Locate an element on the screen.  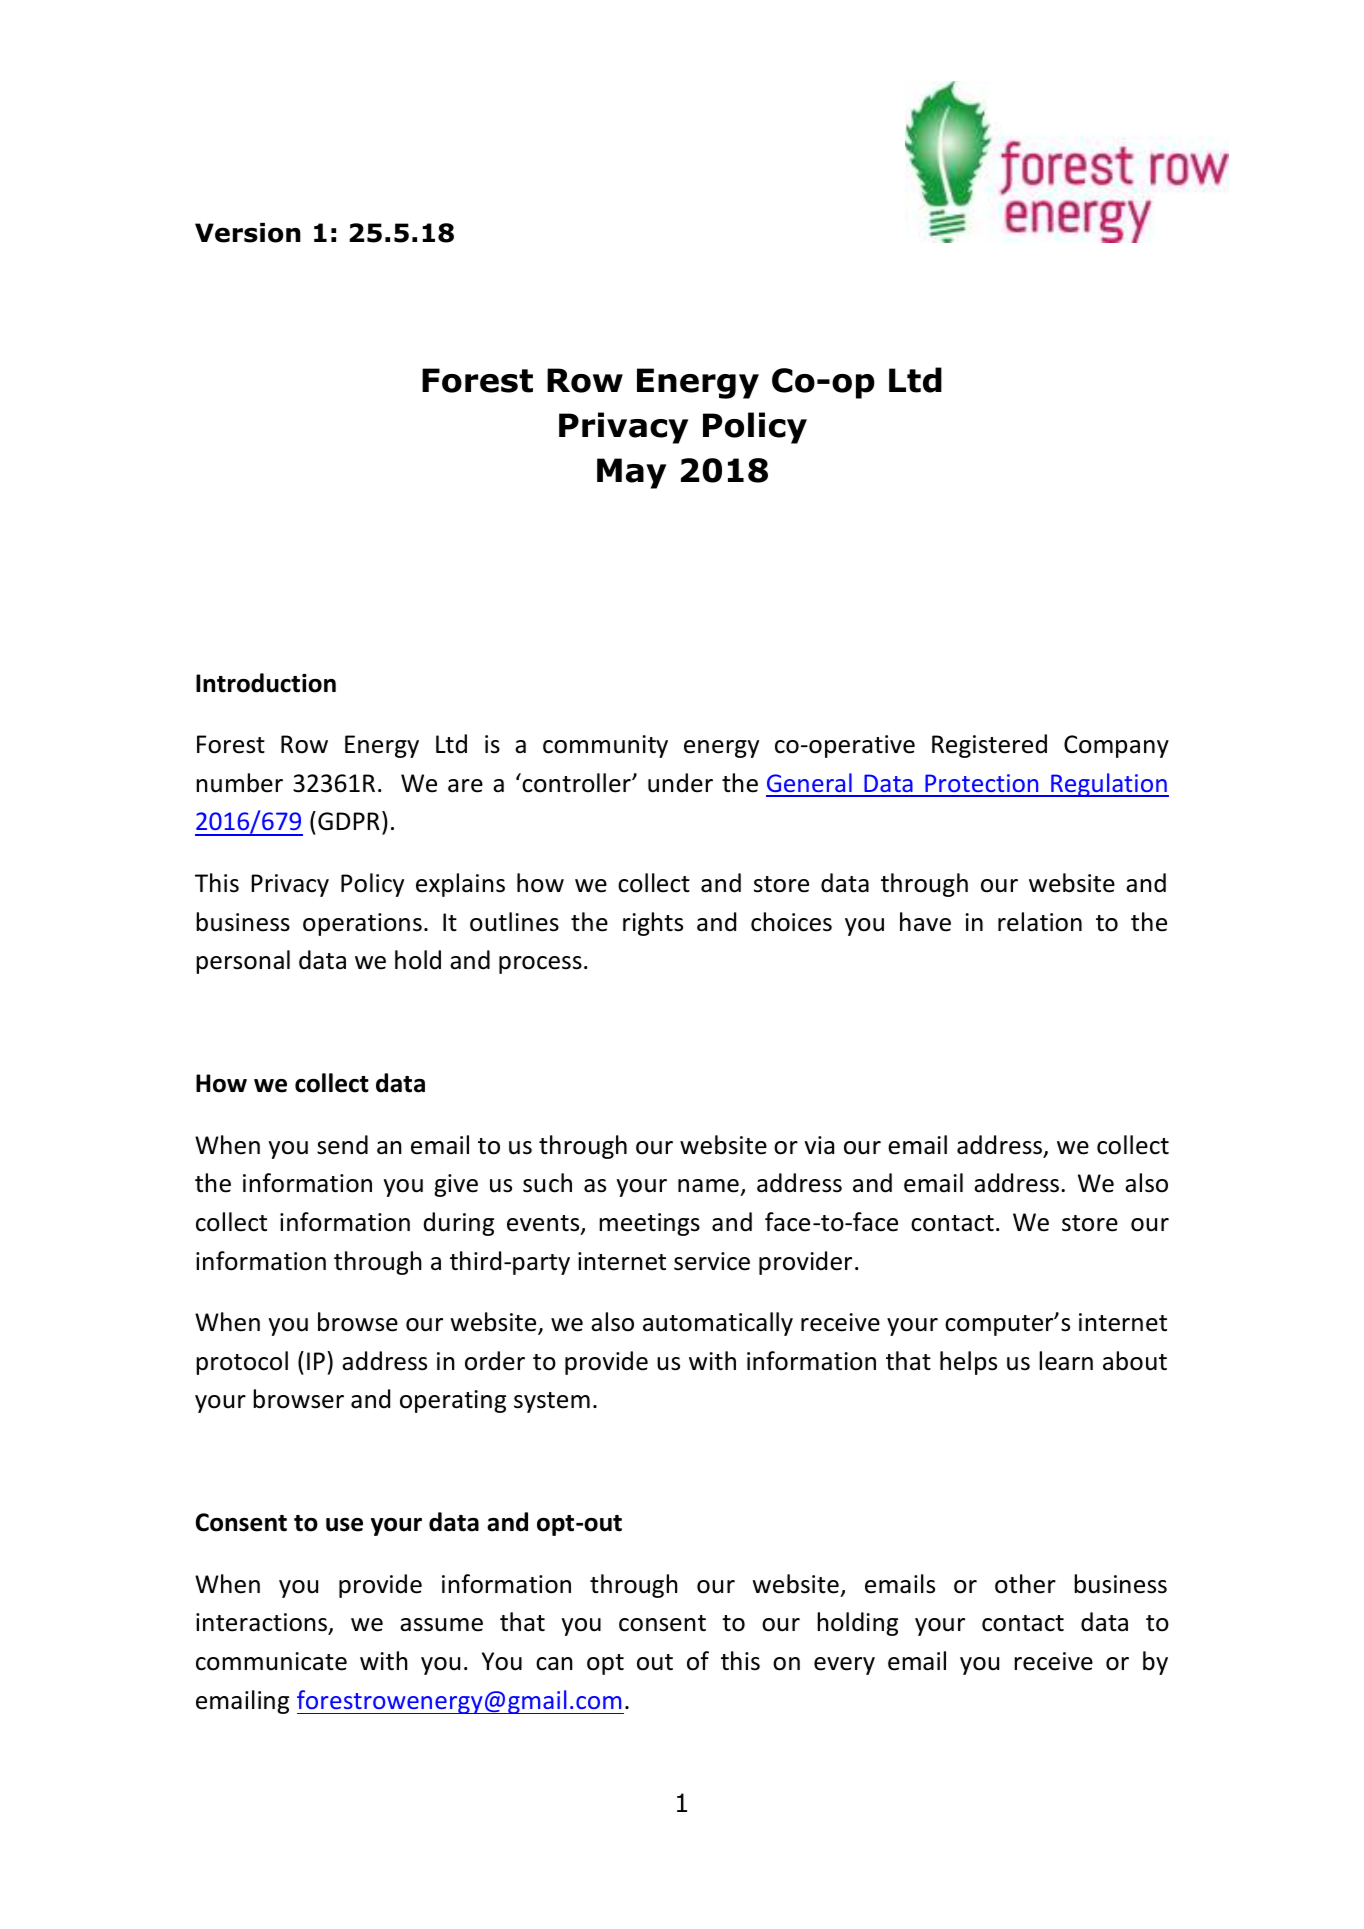
relation is located at coordinates (1040, 922).
